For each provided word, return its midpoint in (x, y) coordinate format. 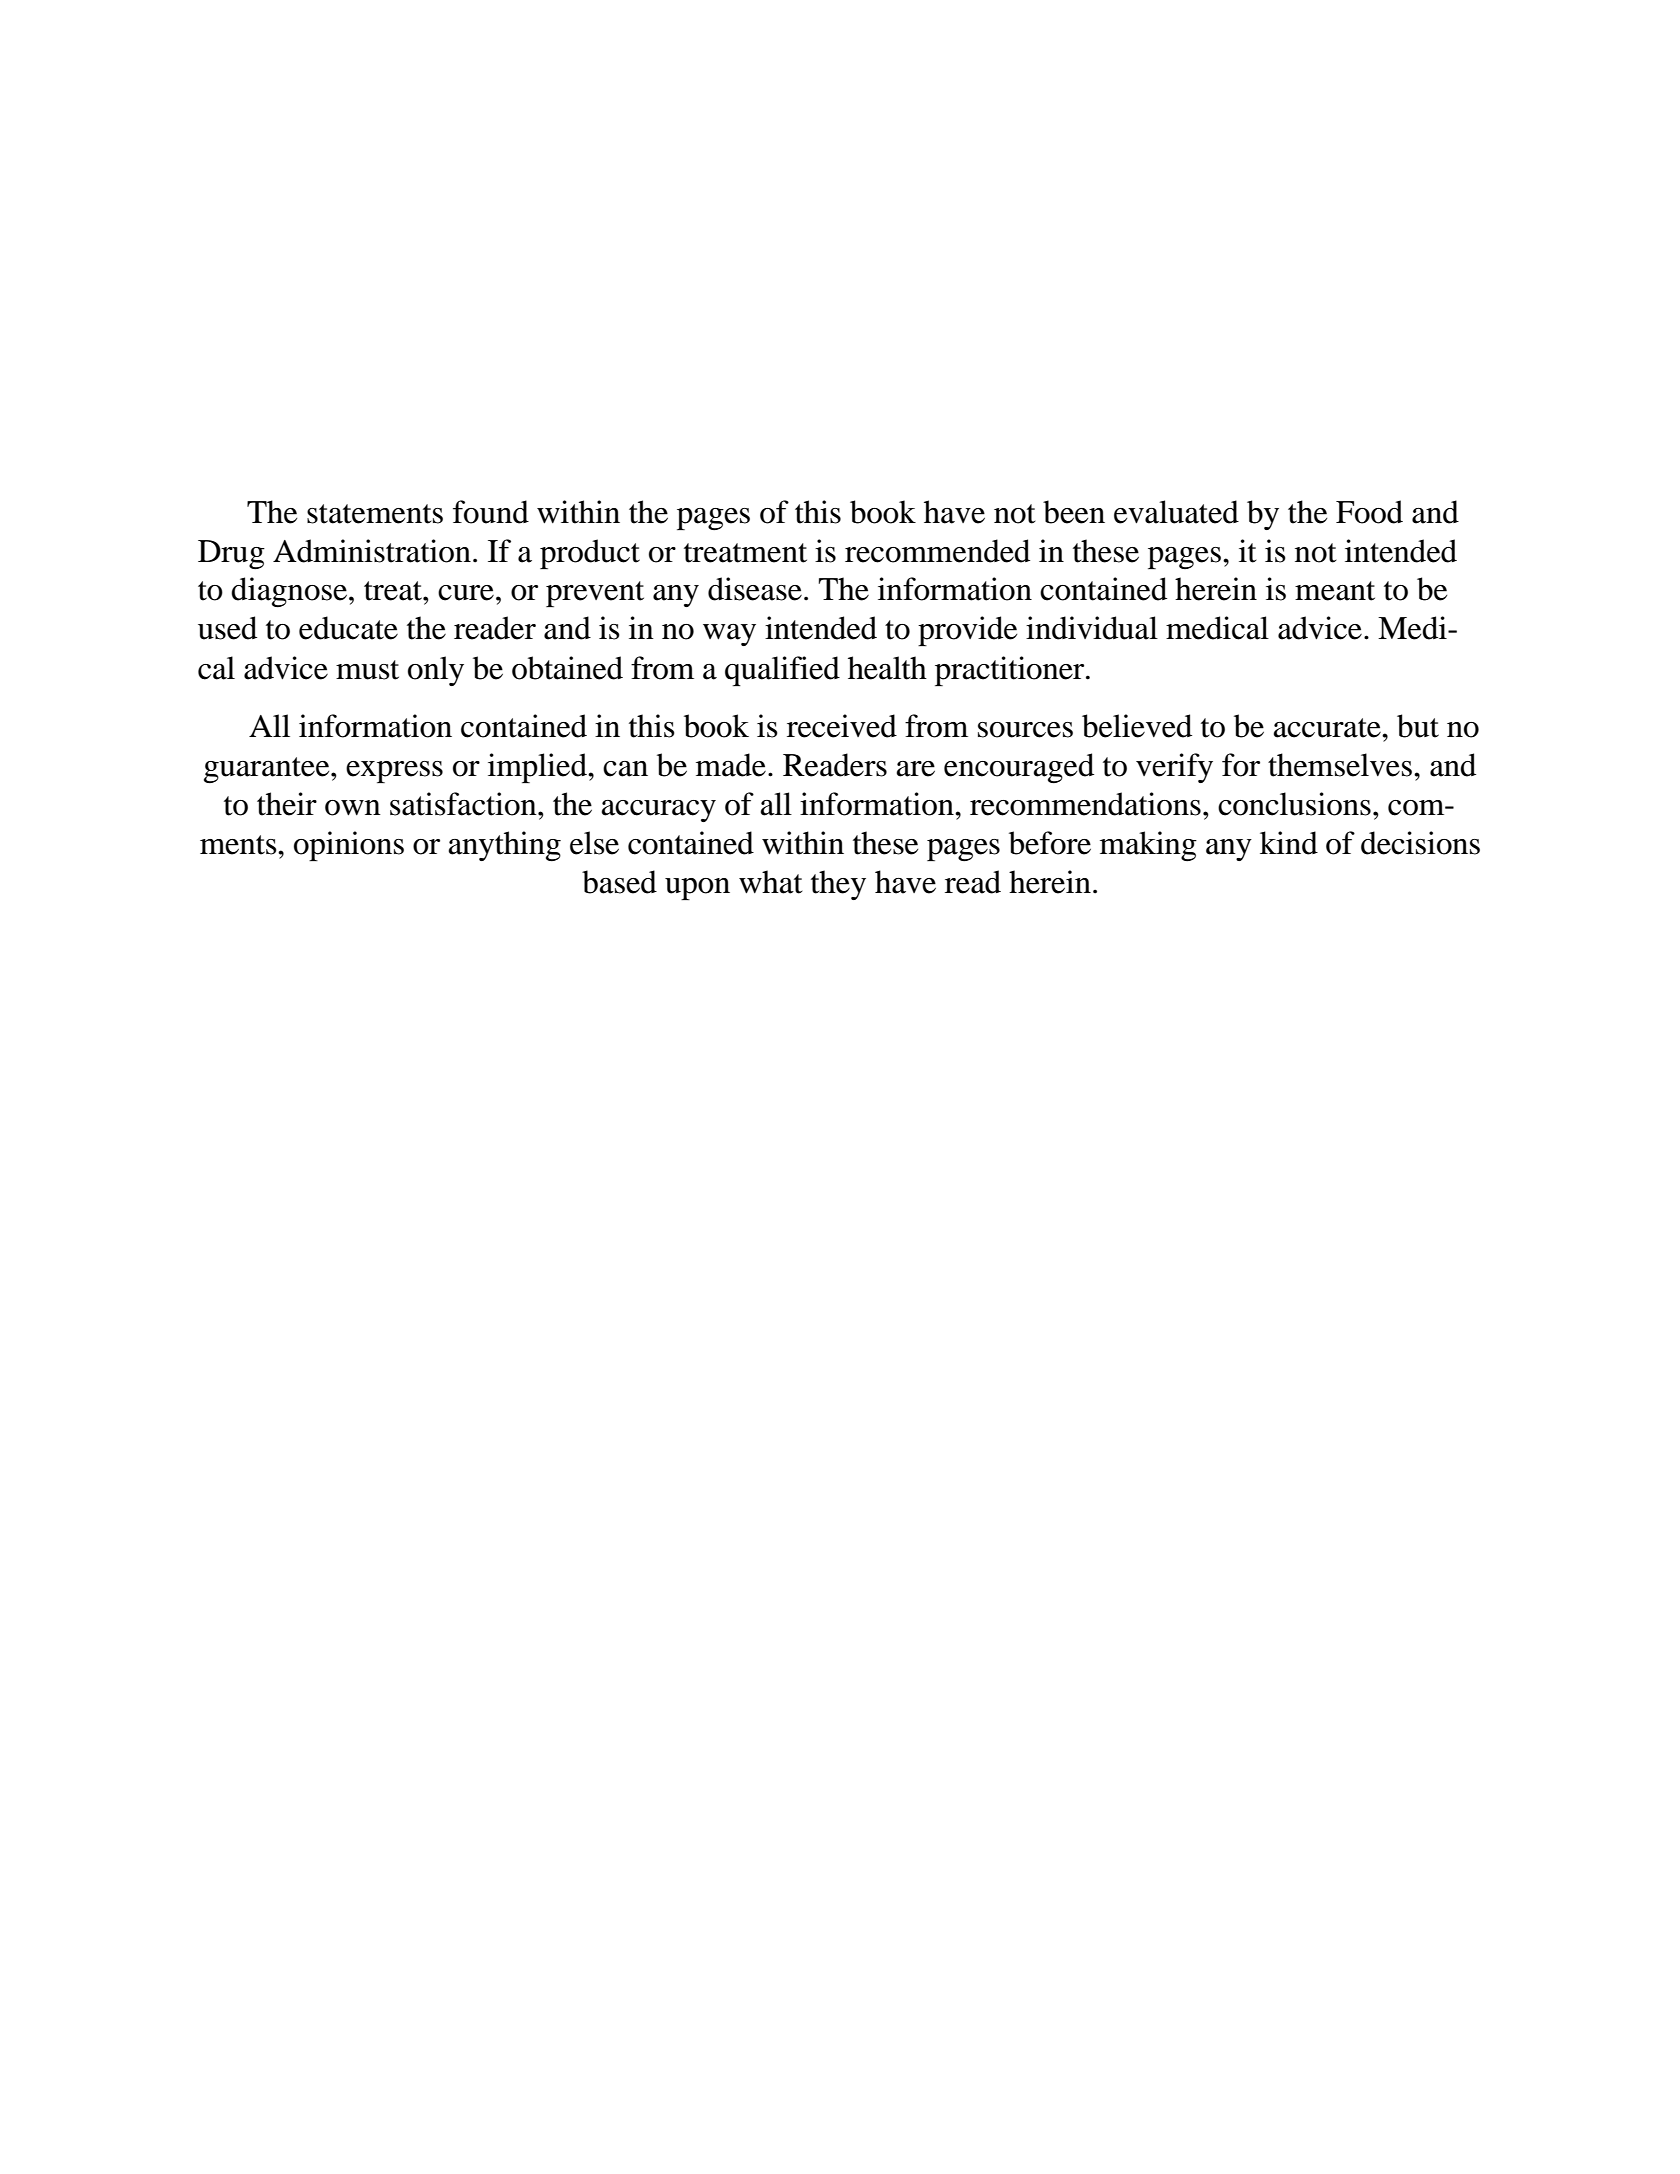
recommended (937, 551)
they (838, 885)
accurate (1328, 728)
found (491, 512)
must (367, 670)
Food (1369, 512)
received (842, 726)
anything (505, 846)
